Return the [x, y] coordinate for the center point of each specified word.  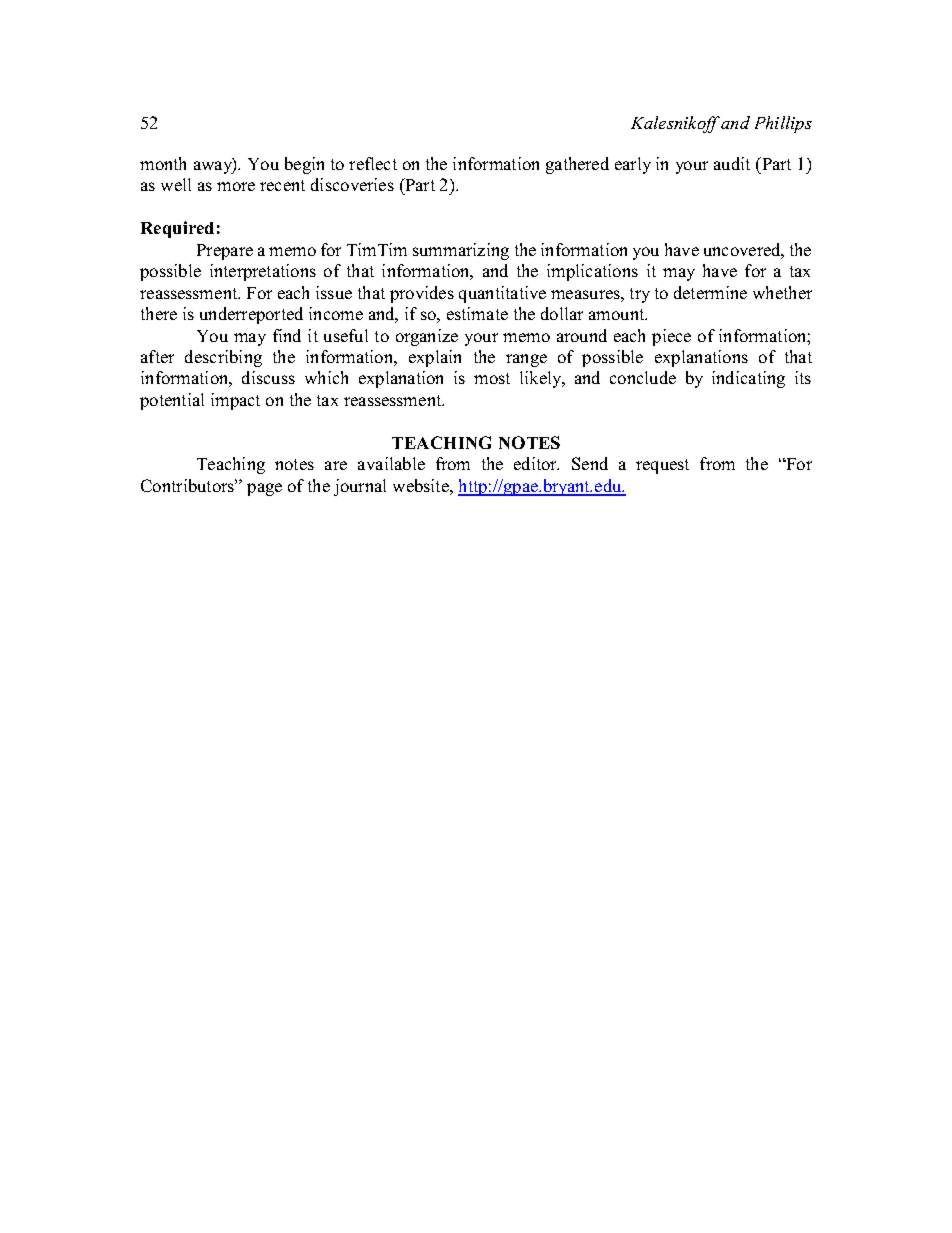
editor [536, 463]
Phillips [783, 124]
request [662, 466]
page [264, 489]
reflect [373, 163]
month [163, 163]
